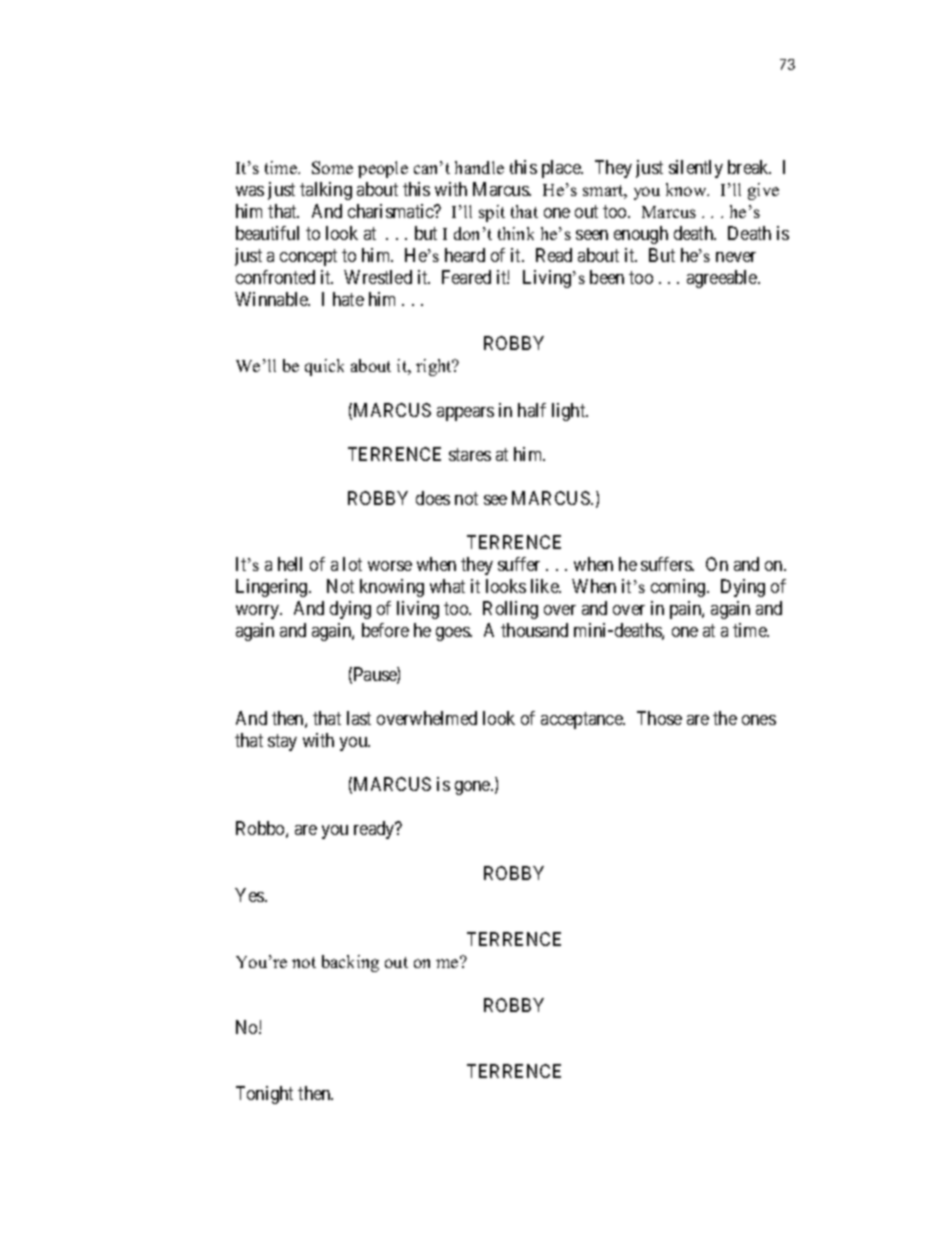  I want to click on Yes, so click(250, 895).
